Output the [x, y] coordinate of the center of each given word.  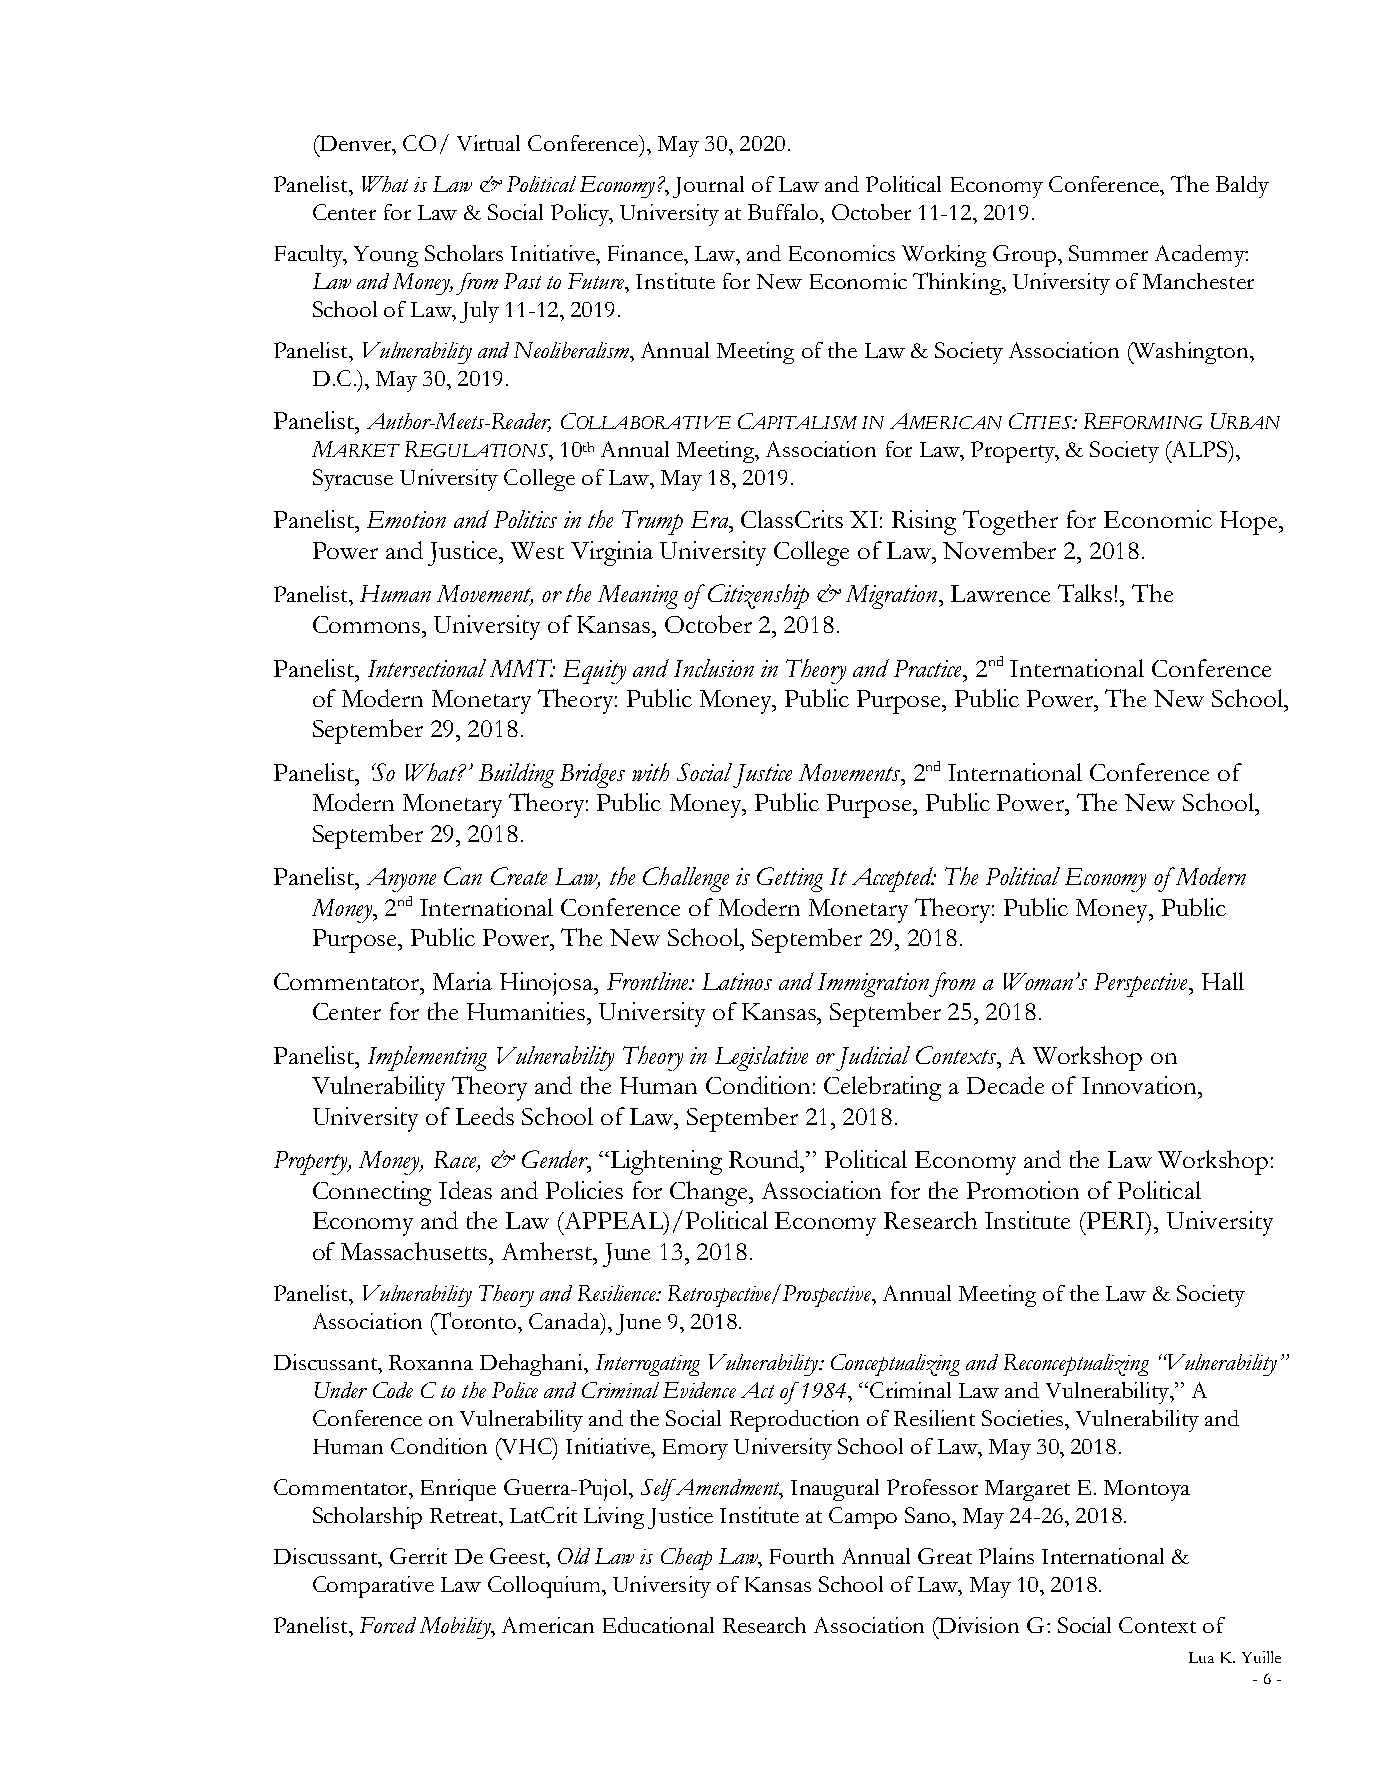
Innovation [1140, 1085]
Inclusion [714, 668]
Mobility [456, 1628]
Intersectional [427, 668]
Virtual [488, 143]
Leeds [485, 1116]
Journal [708, 187]
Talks [1085, 593]
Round [765, 1159]
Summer [1108, 253]
